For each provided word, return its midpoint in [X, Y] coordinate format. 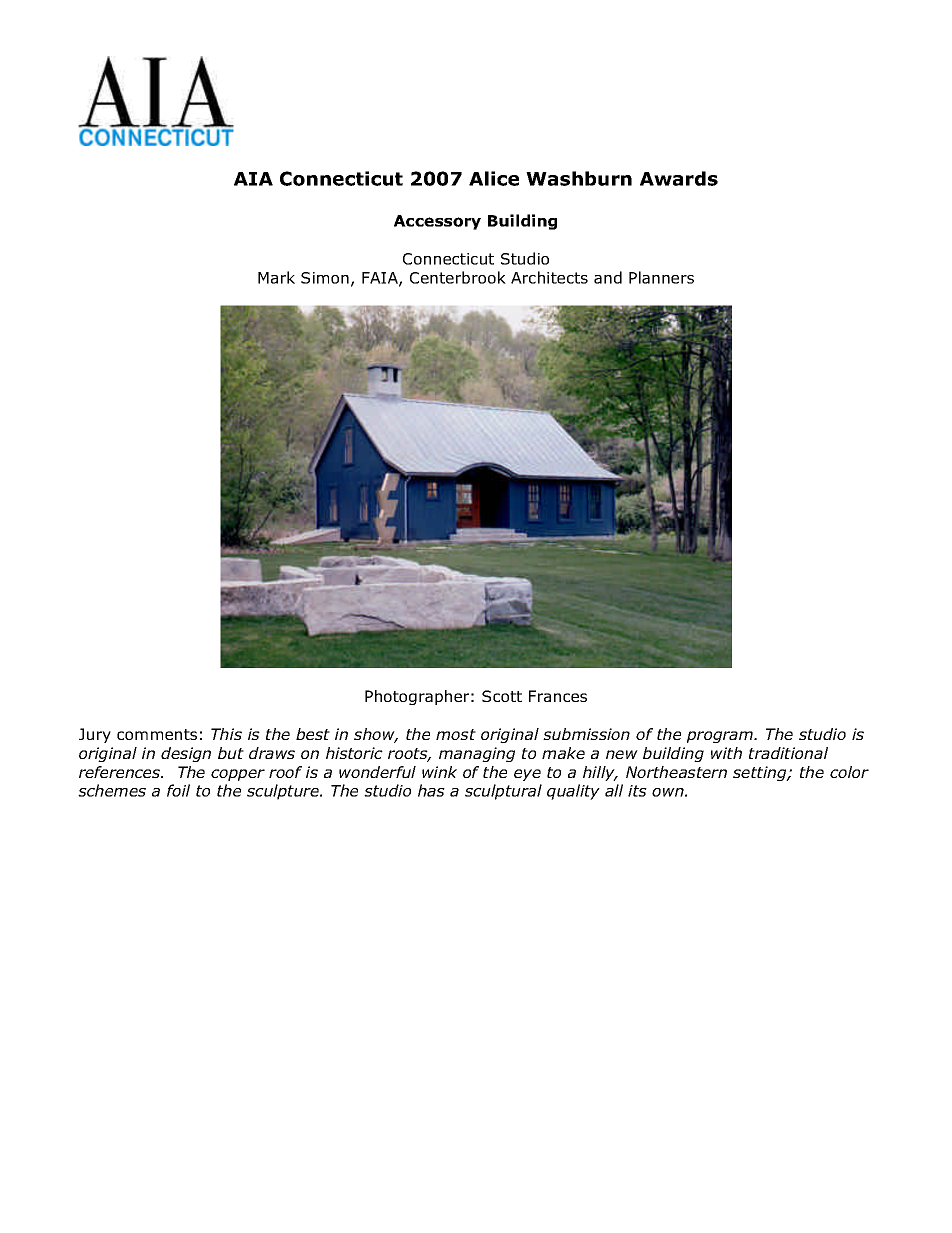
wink [439, 772]
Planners [661, 277]
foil [178, 790]
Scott [502, 696]
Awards [679, 178]
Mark [276, 277]
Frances [558, 696]
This [226, 734]
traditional [788, 753]
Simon [325, 278]
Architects [549, 277]
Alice [494, 178]
